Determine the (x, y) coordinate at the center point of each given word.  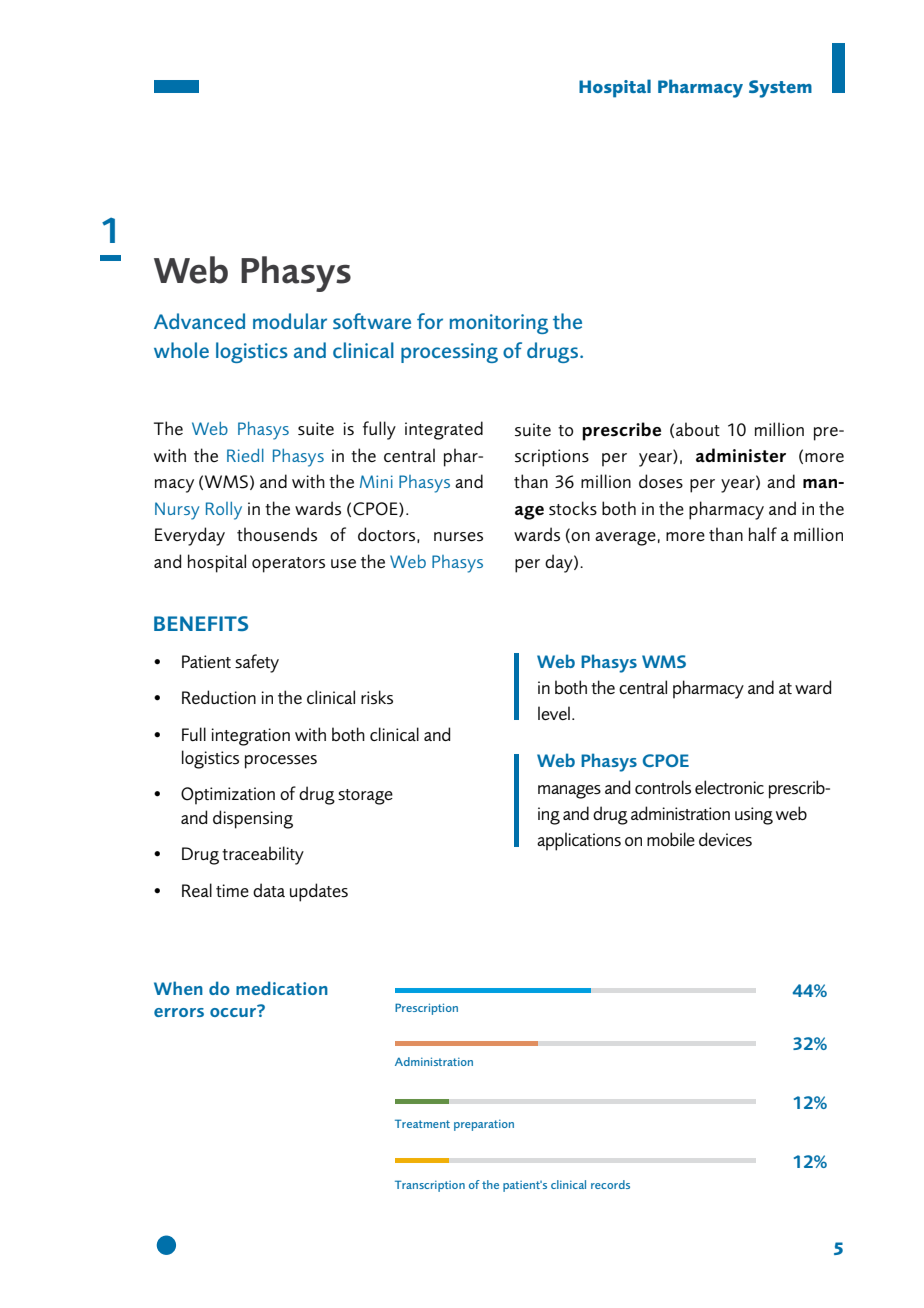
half (763, 534)
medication (282, 988)
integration (250, 737)
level (554, 713)
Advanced (199, 321)
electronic (729, 787)
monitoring (499, 324)
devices (725, 839)
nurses (458, 536)
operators (288, 565)
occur (234, 1011)
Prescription (426, 1009)
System (780, 89)
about (698, 429)
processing (449, 353)
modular (290, 321)
